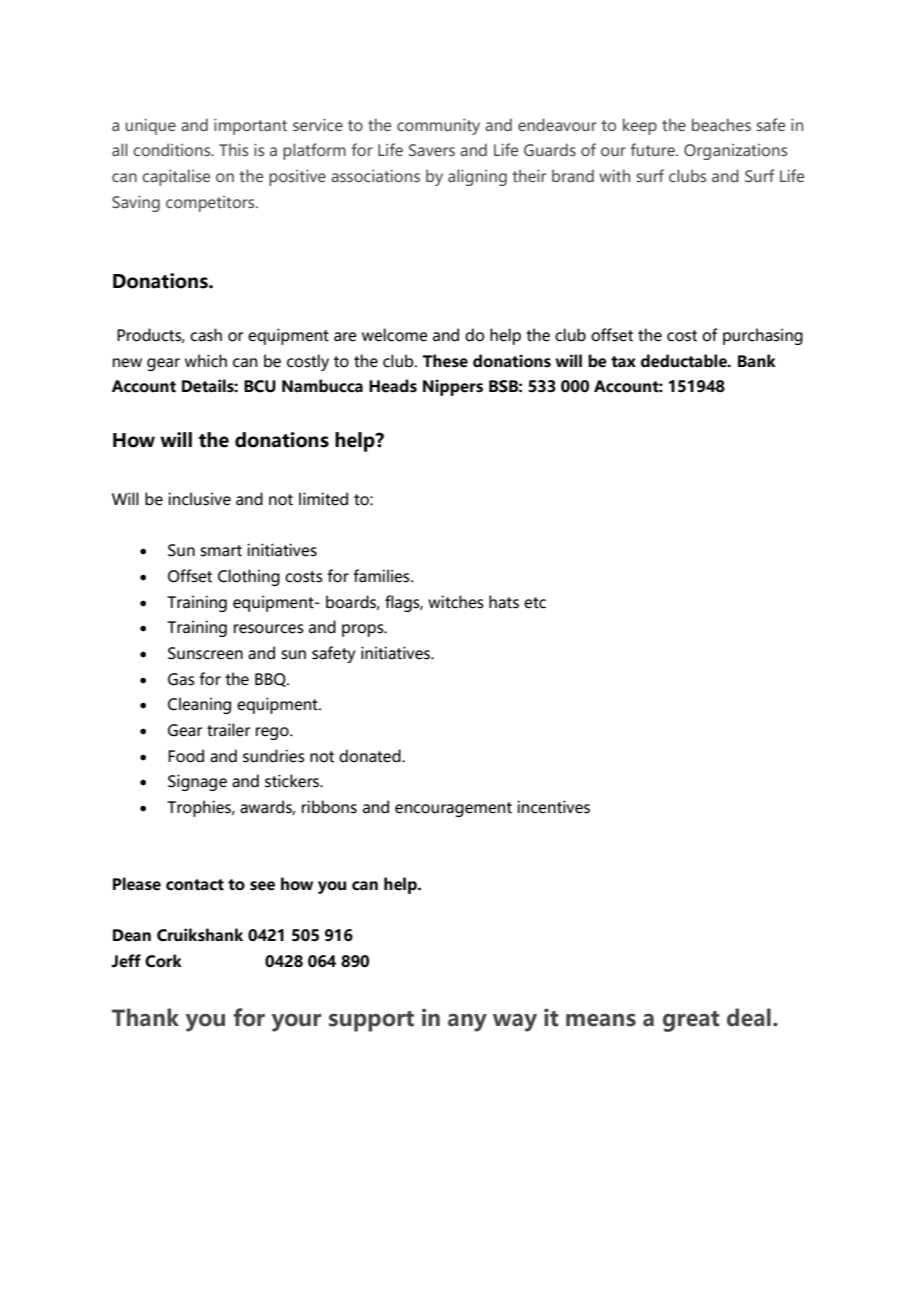  What do you see at coordinates (685, 361) in the screenshot?
I see `deductable` at bounding box center [685, 361].
